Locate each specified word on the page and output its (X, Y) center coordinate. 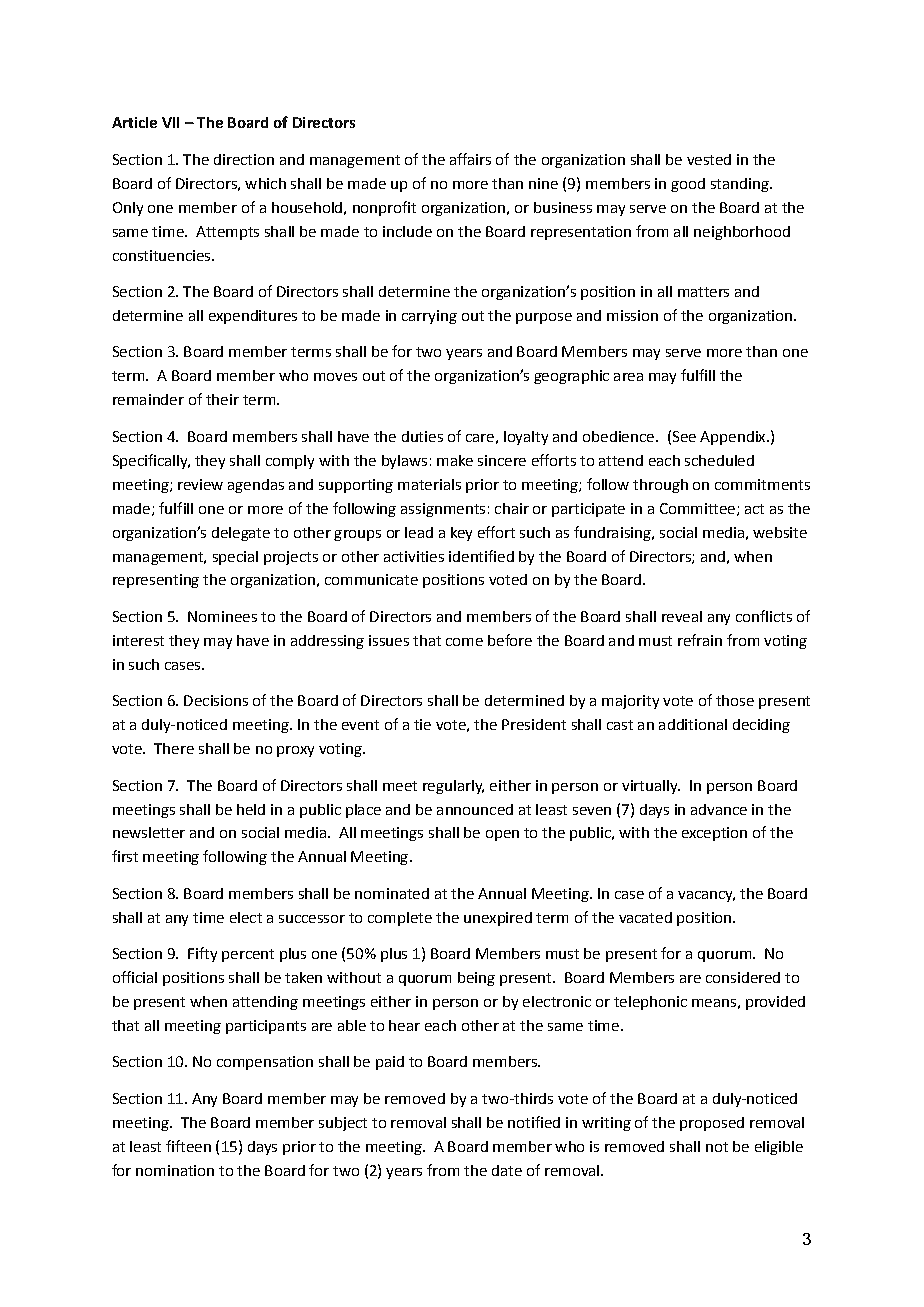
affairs (470, 159)
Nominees (222, 616)
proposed (712, 1124)
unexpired (498, 919)
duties (422, 436)
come (464, 642)
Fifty (202, 954)
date (507, 1170)
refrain (700, 640)
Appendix (734, 438)
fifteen (188, 1146)
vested (709, 159)
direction (244, 159)
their (222, 399)
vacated (645, 917)
